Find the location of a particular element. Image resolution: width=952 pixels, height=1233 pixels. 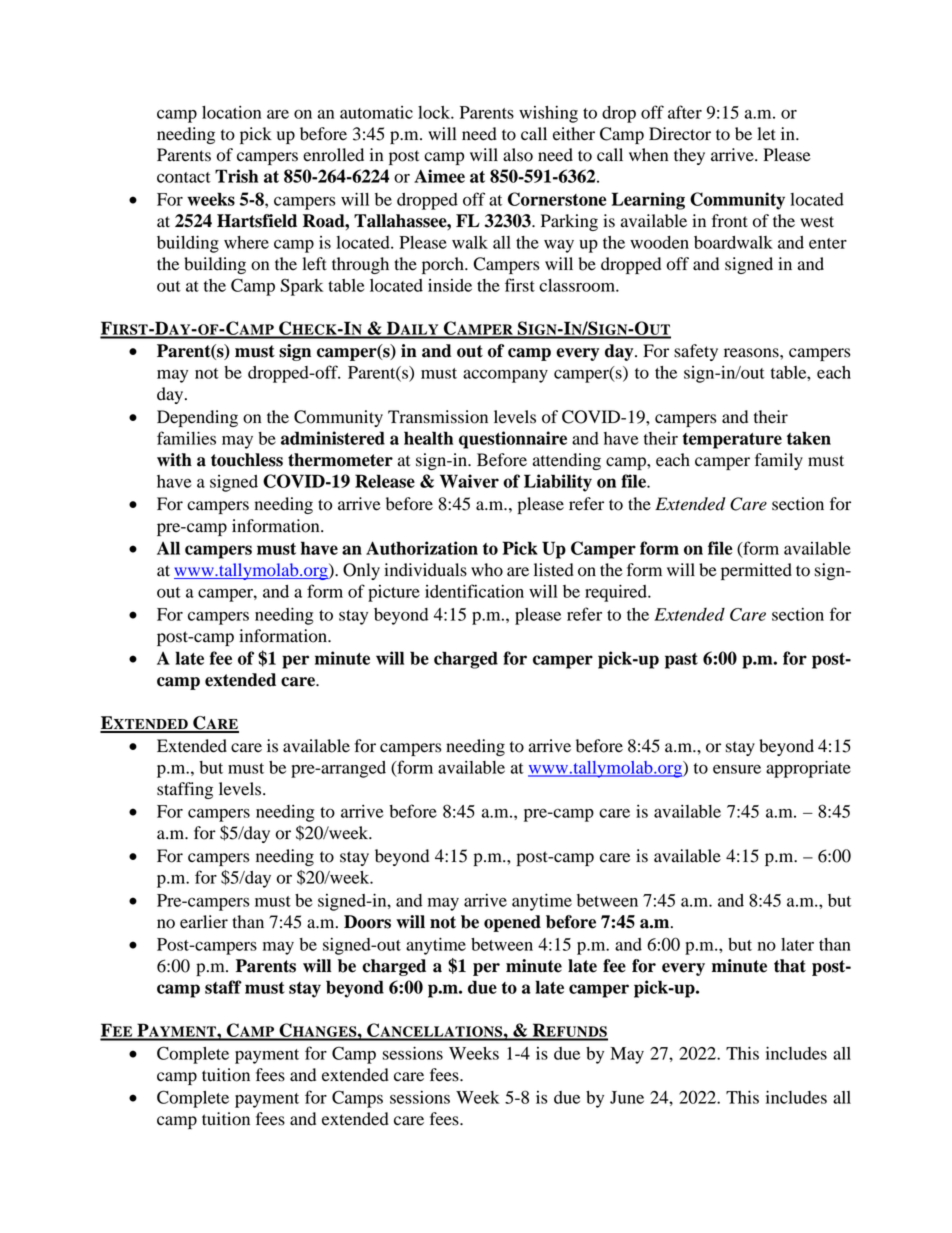

temperature is located at coordinates (732, 441).
